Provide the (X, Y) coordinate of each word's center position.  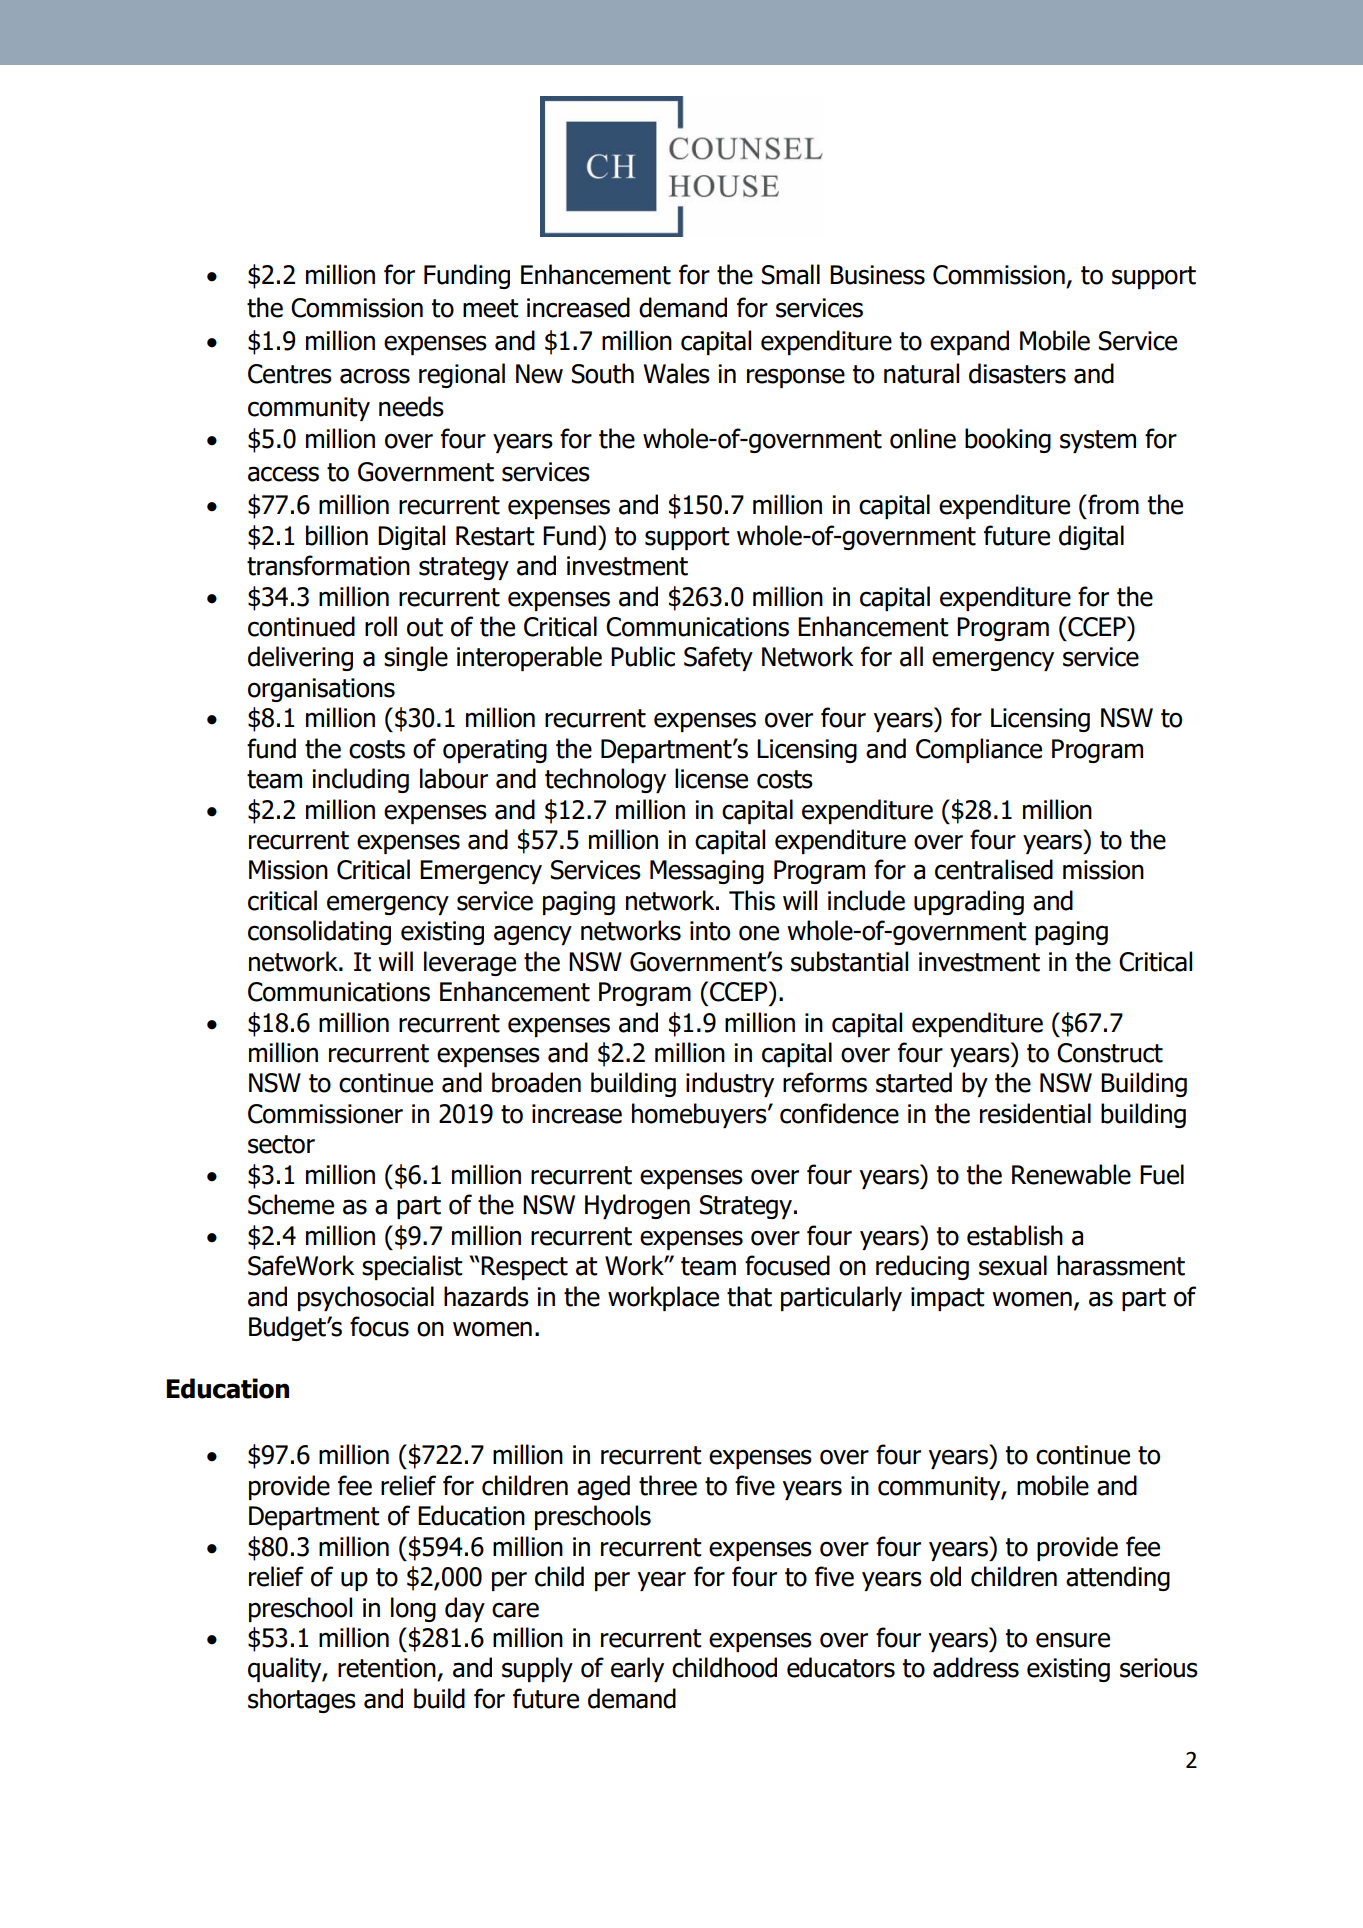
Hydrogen (637, 1206)
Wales (676, 373)
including (360, 780)
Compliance (979, 750)
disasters (1017, 373)
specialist (412, 1267)
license (711, 778)
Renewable (1071, 1174)
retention (387, 1668)
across (375, 376)
